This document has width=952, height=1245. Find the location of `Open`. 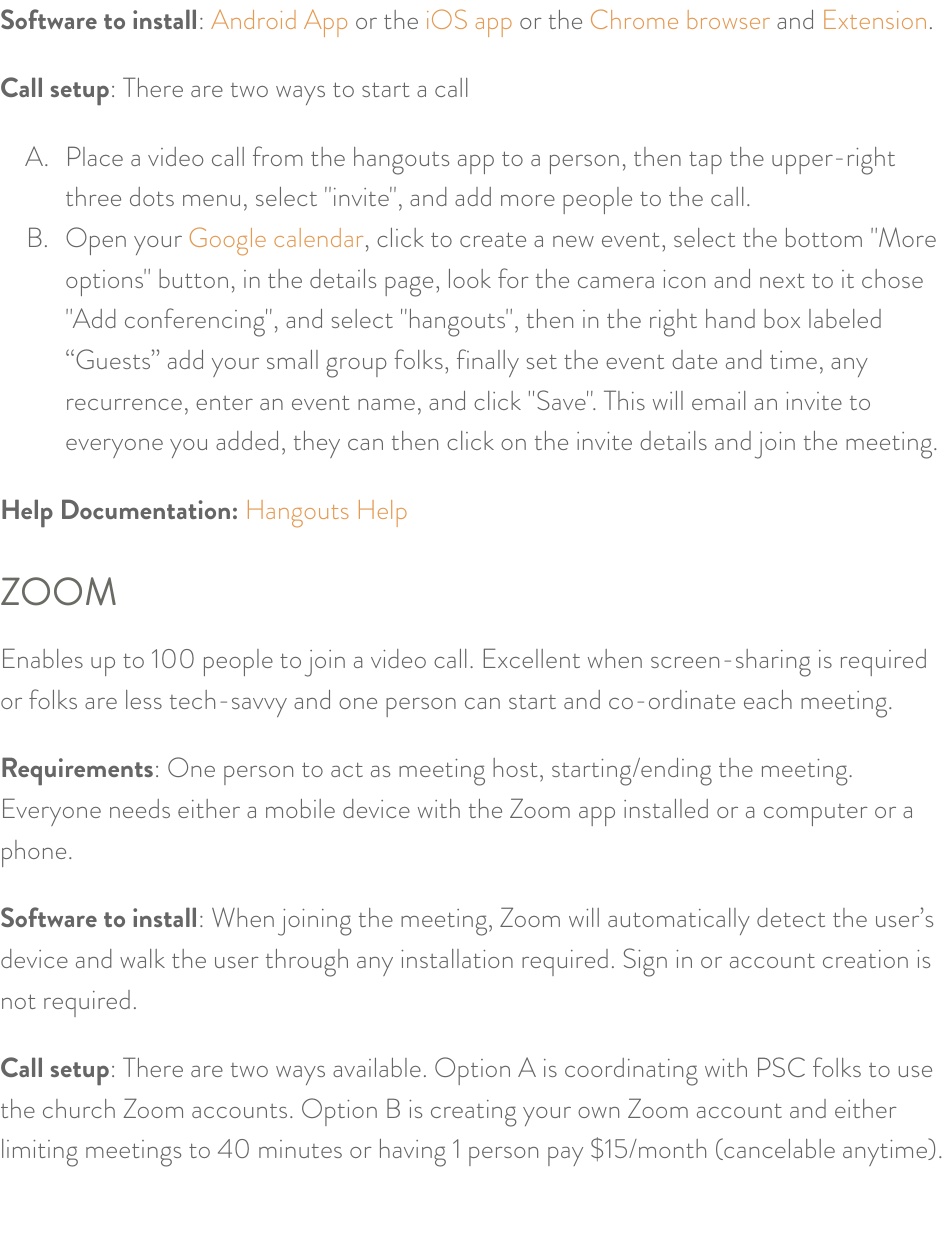

Open is located at coordinates (96, 241).
